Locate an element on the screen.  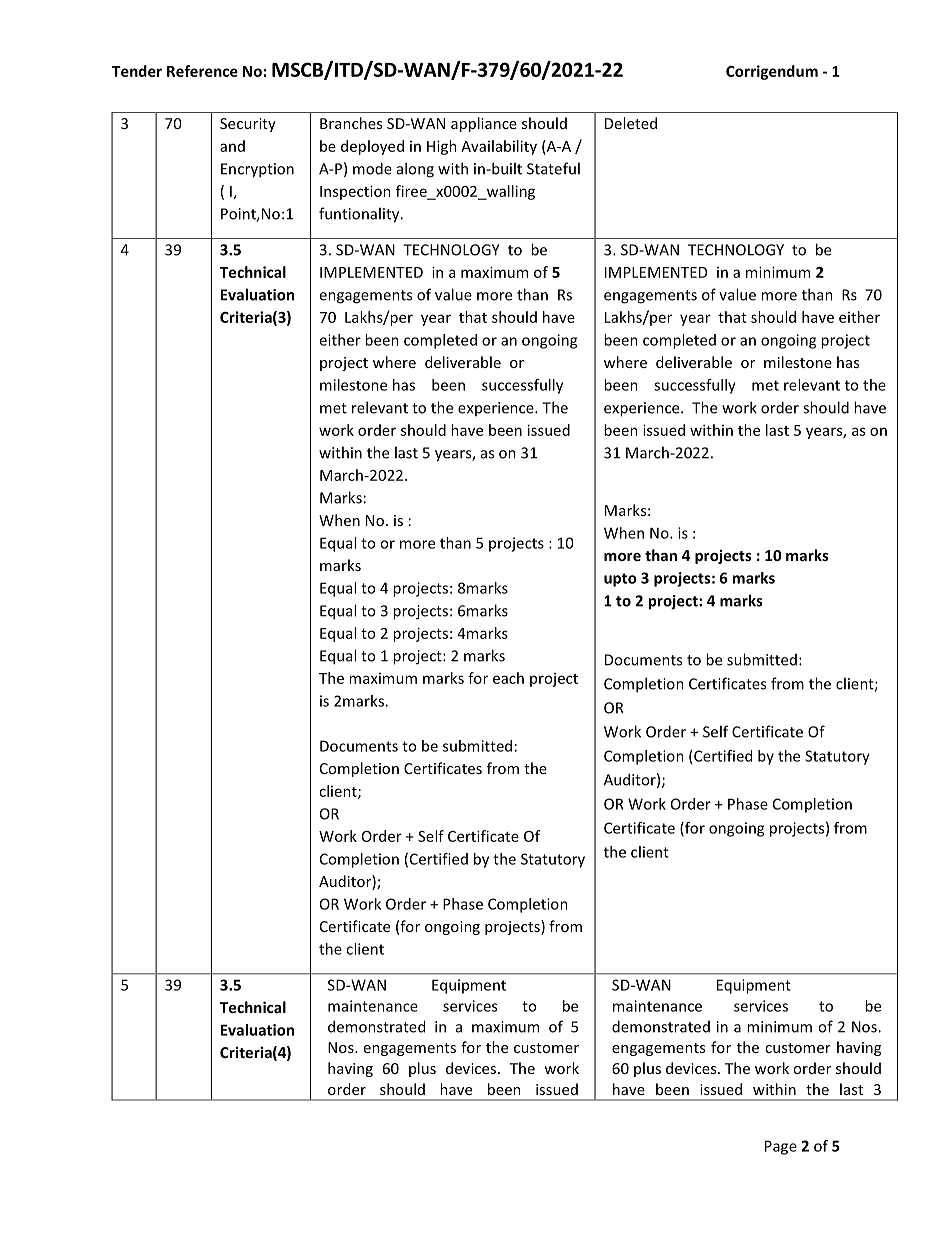
Page is located at coordinates (781, 1147).
